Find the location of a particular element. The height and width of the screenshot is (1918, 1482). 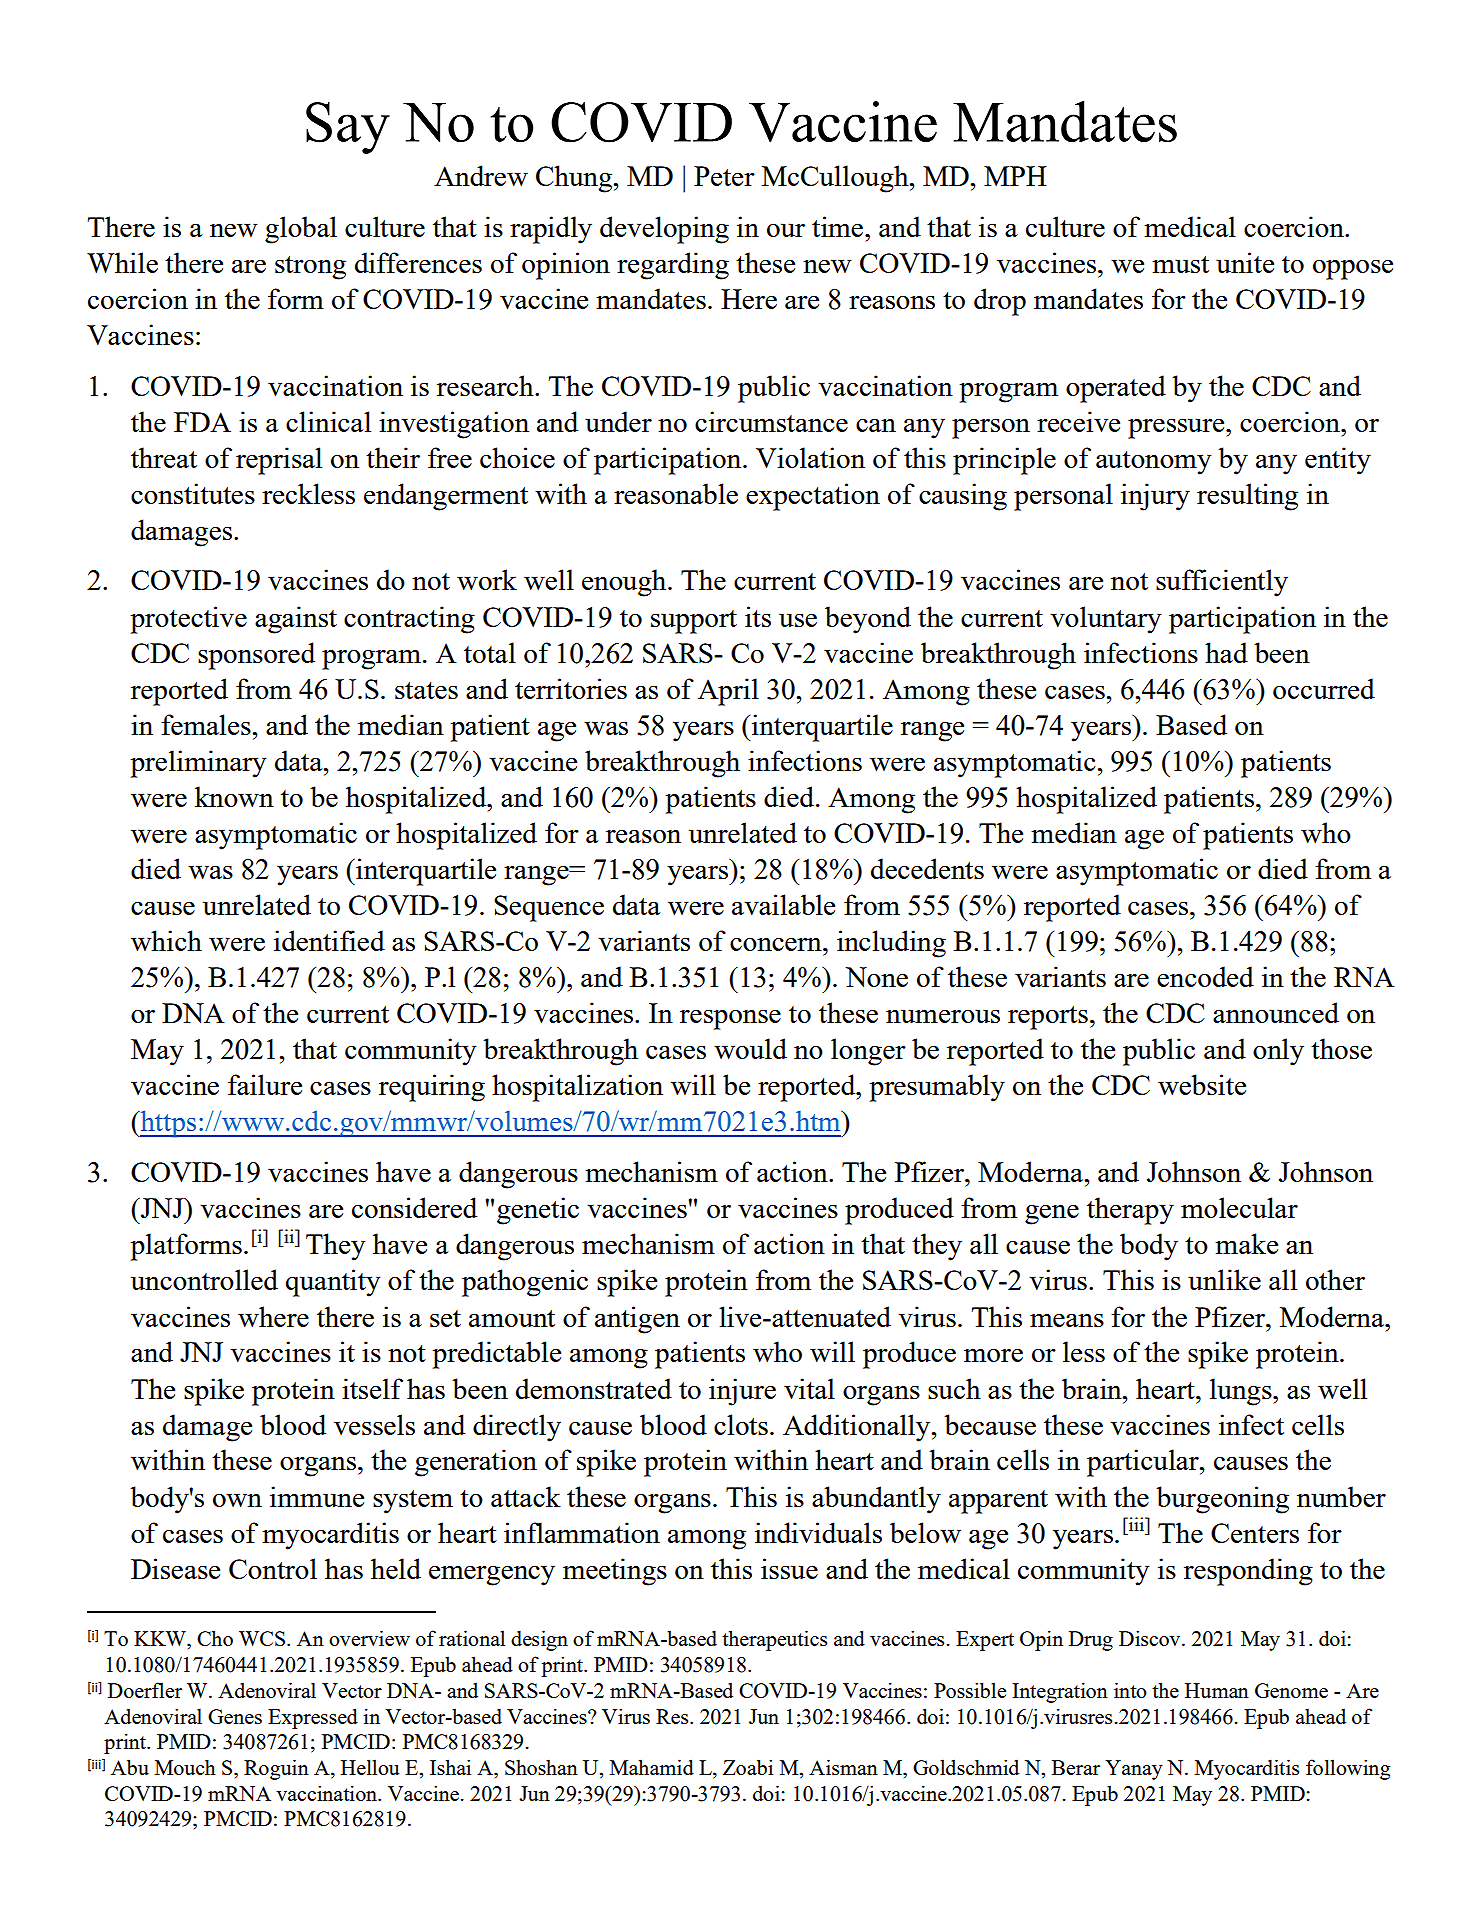

Human is located at coordinates (1217, 1690).
